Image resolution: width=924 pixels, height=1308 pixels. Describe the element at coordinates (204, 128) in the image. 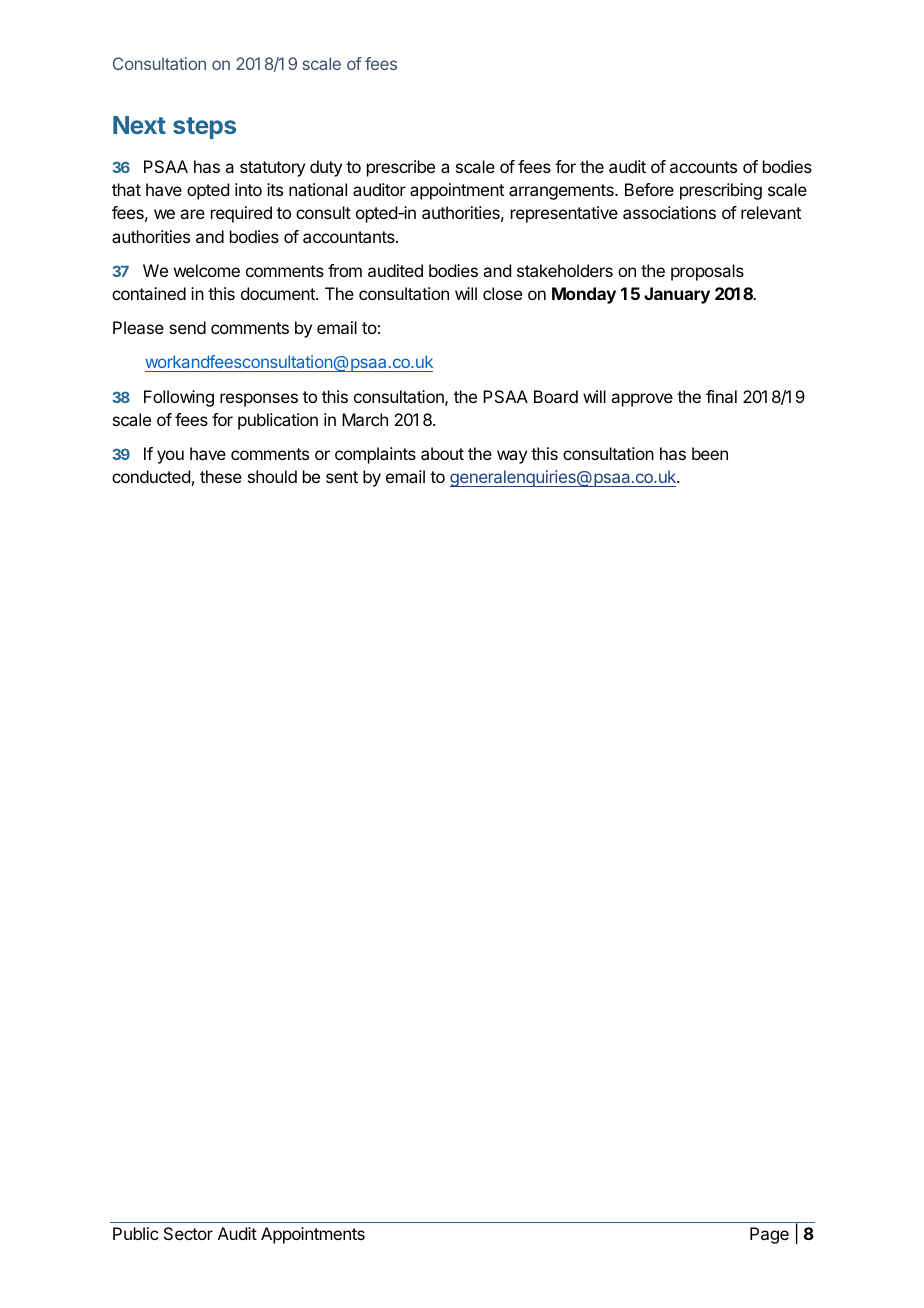

I see `steps` at that location.
